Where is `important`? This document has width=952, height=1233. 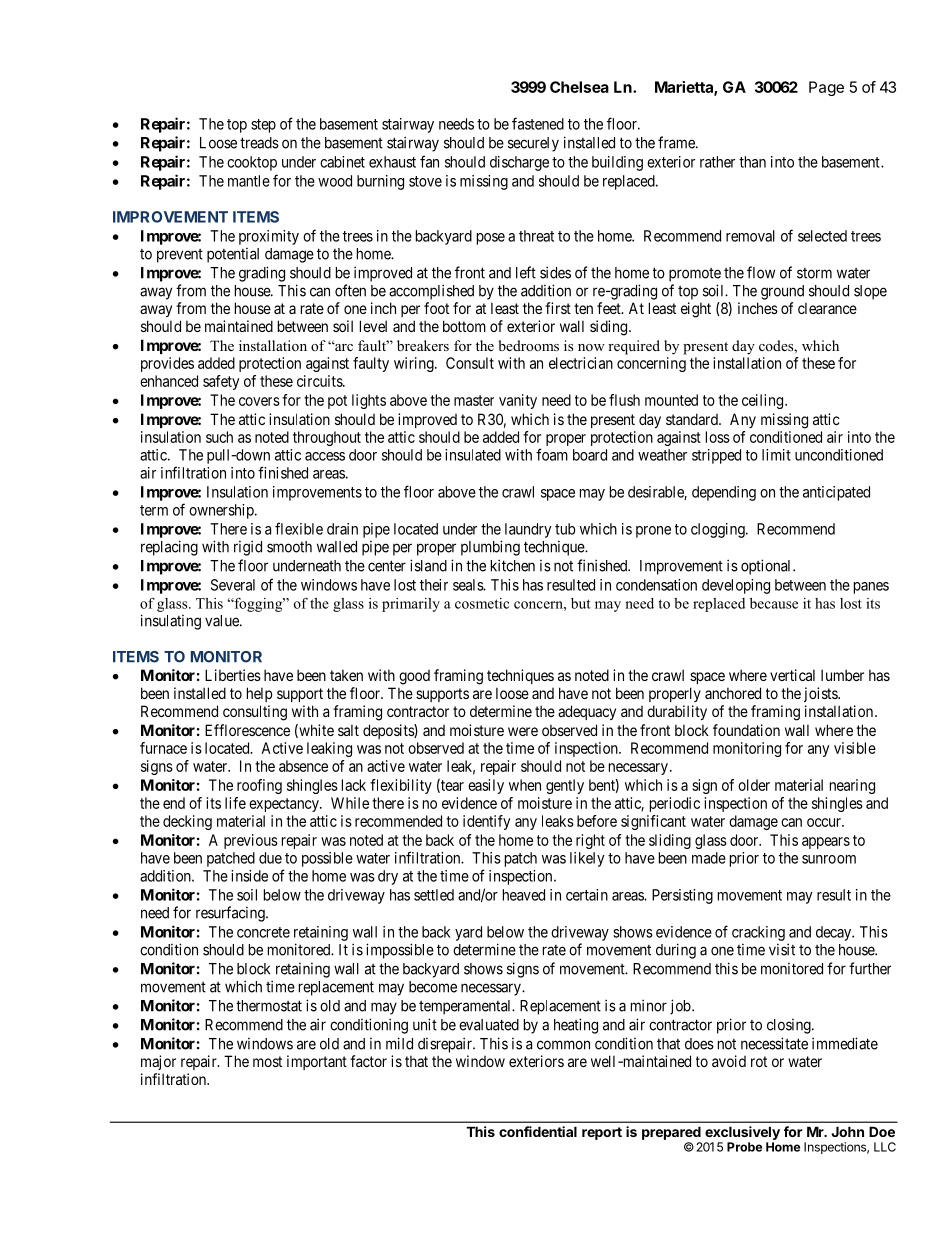
important is located at coordinates (317, 1062).
